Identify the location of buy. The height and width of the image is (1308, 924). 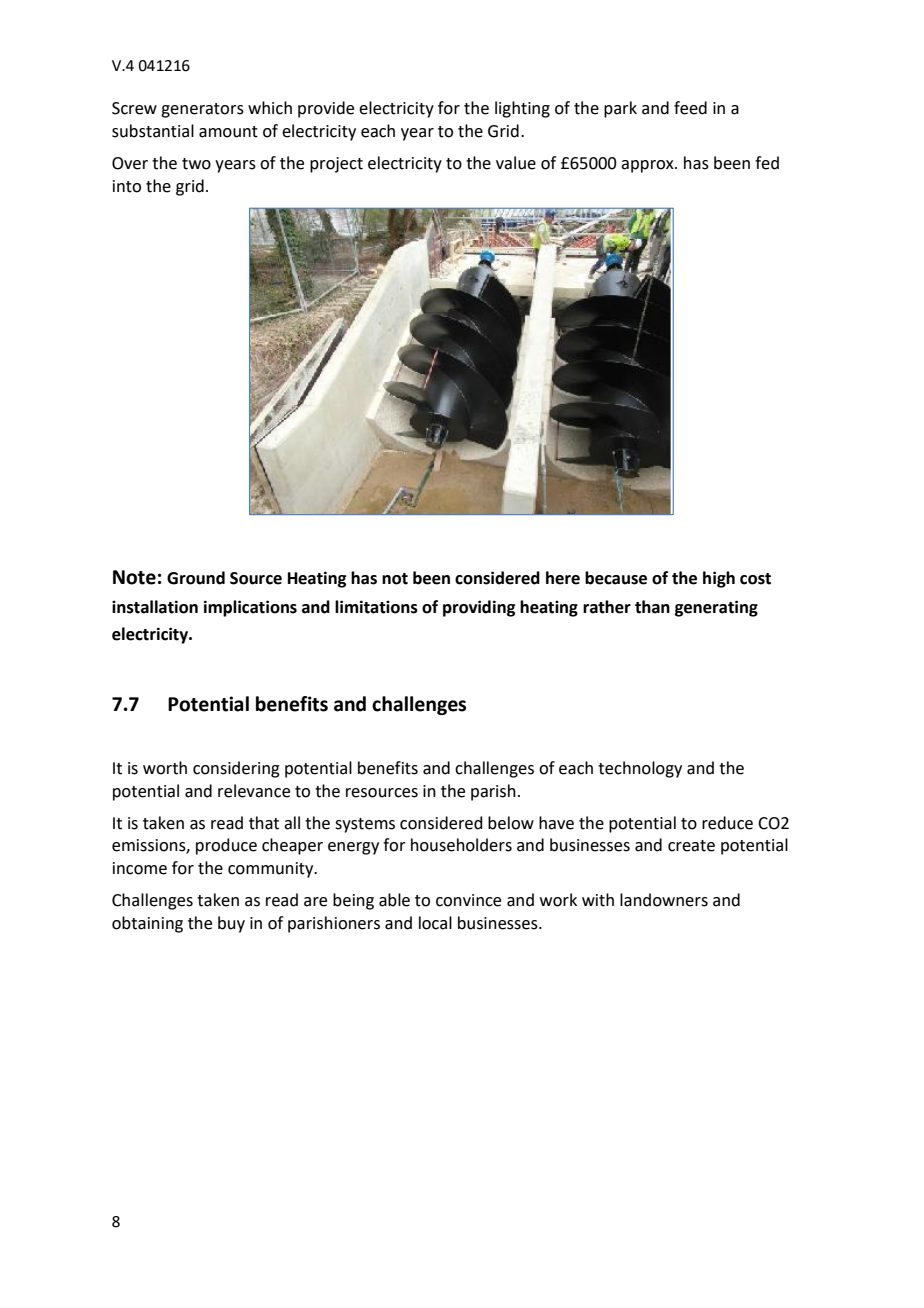
(231, 924).
